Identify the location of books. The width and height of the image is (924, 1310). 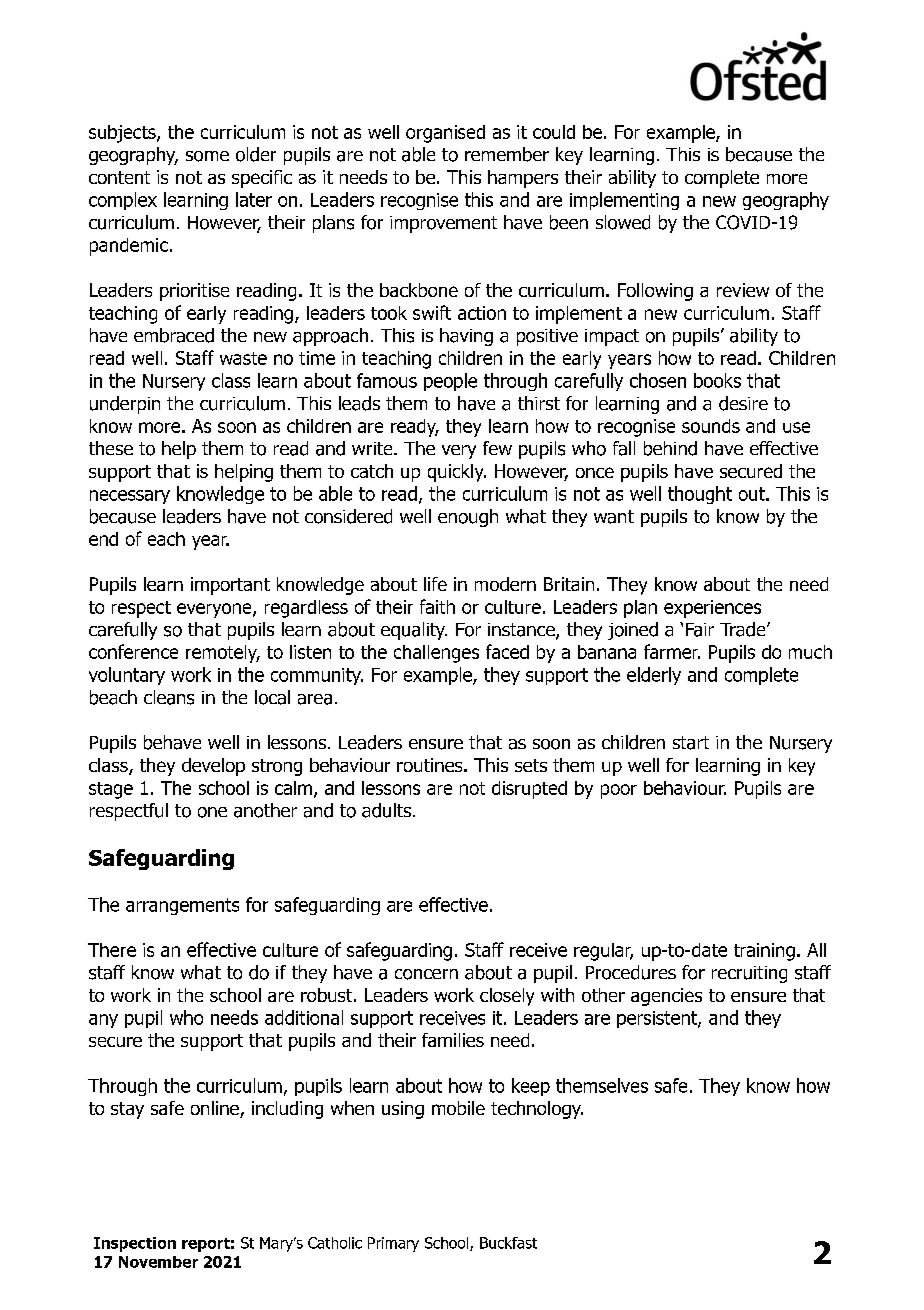
(717, 380).
